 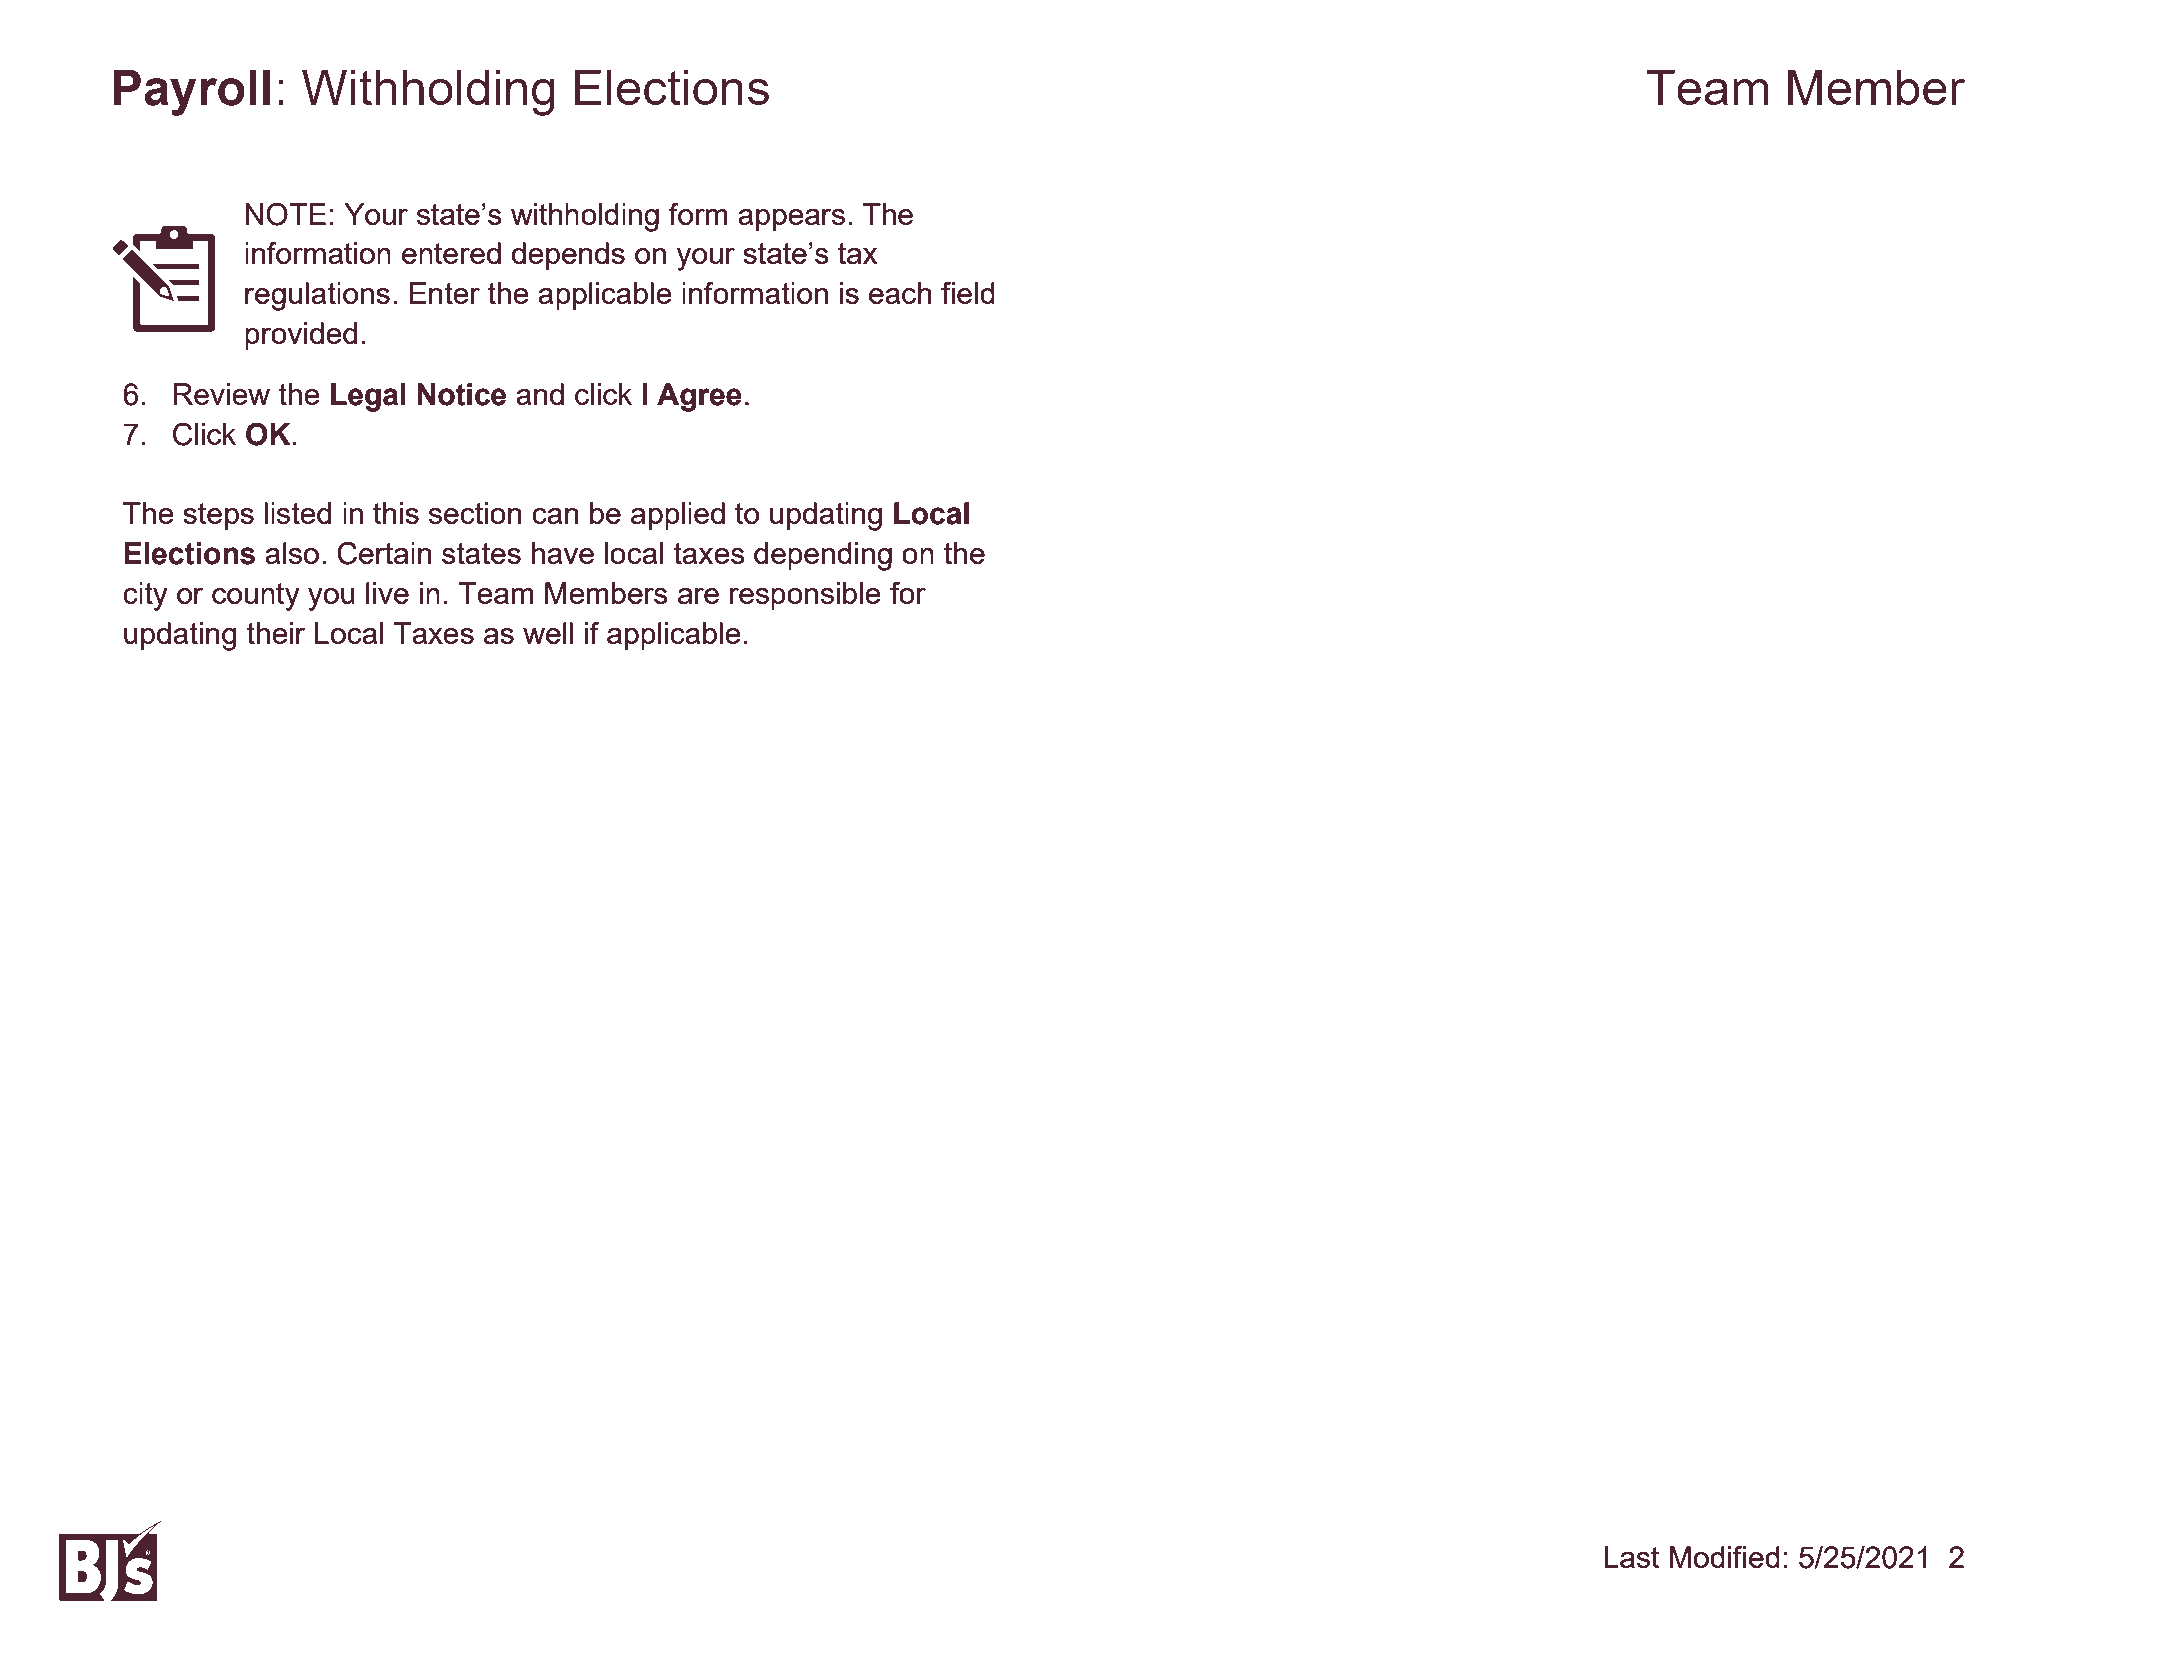 What do you see at coordinates (563, 553) in the screenshot?
I see `have` at bounding box center [563, 553].
